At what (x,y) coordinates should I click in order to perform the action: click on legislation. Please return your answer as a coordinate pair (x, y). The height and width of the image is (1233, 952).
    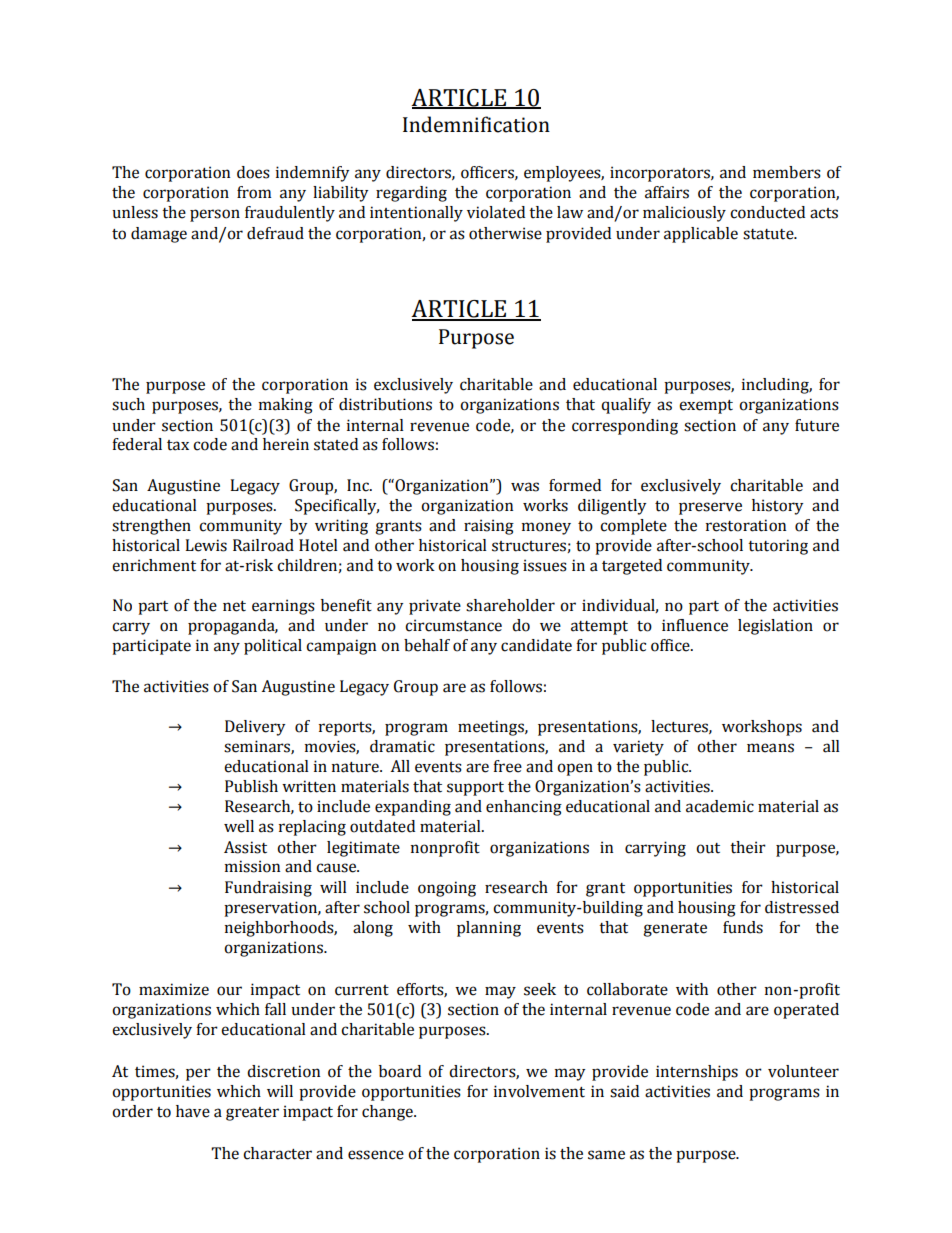
    Looking at the image, I should click on (775, 627).
